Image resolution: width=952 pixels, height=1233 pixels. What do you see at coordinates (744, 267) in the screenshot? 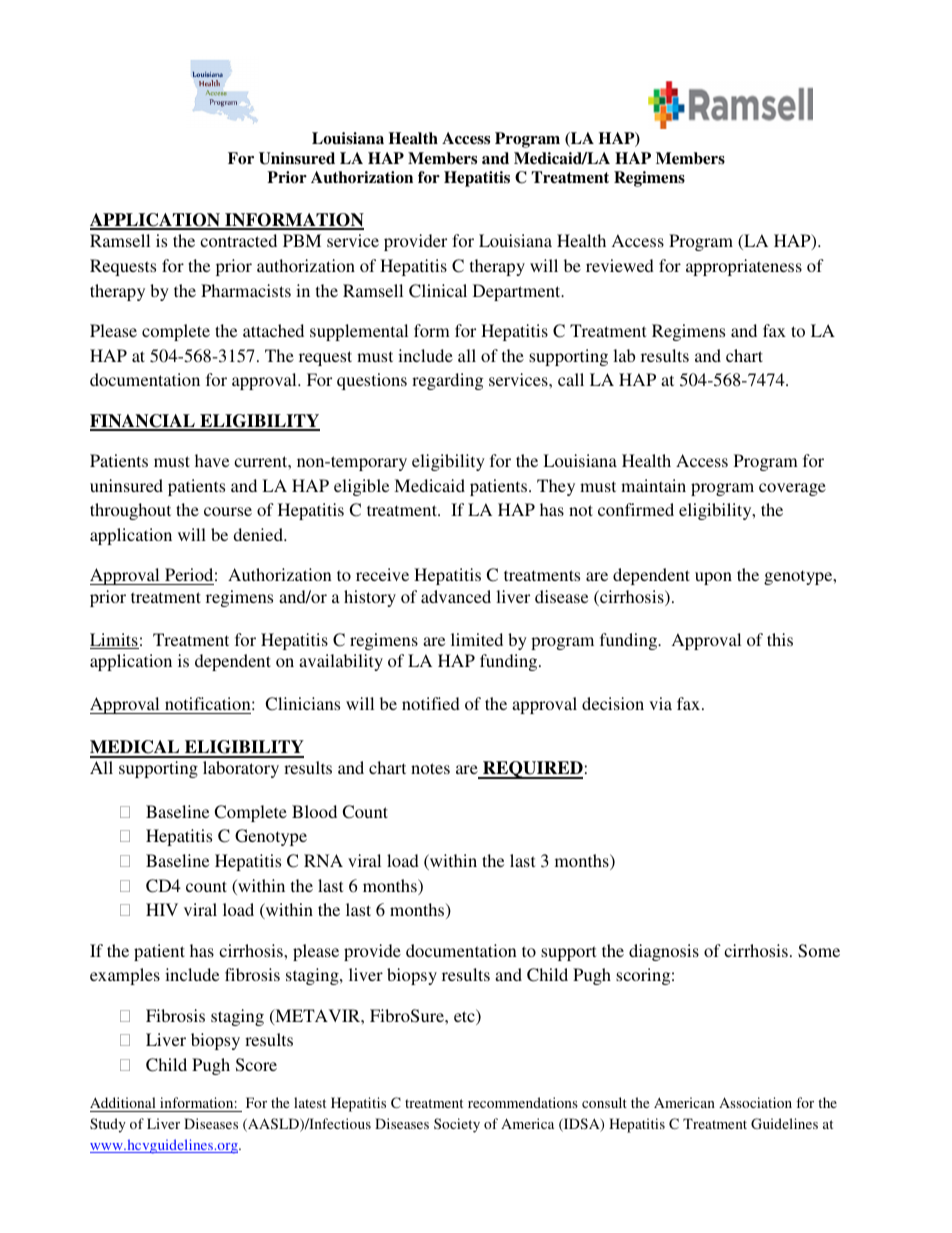
I see `appropriateness` at bounding box center [744, 267].
